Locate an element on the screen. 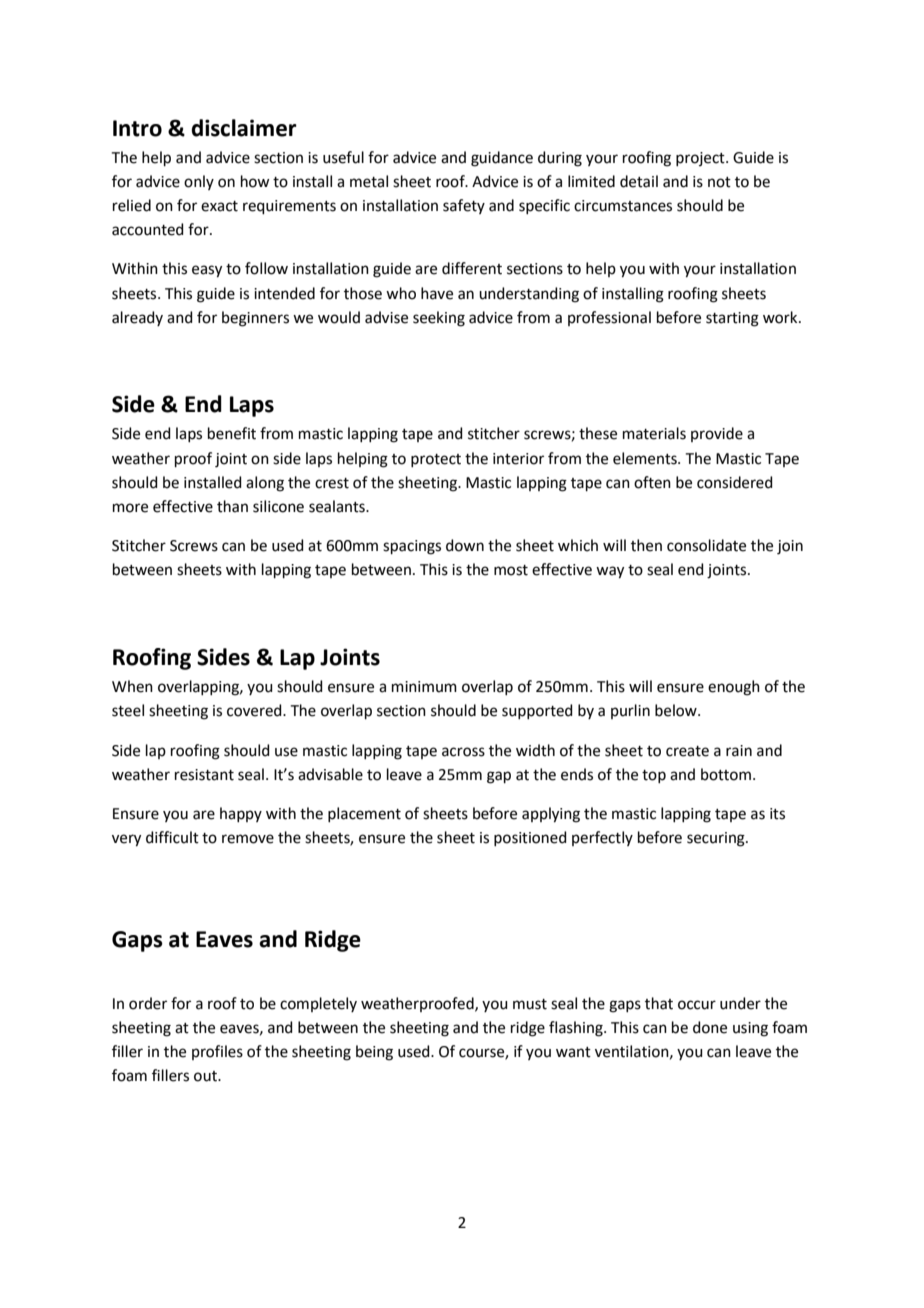  only is located at coordinates (199, 182).
